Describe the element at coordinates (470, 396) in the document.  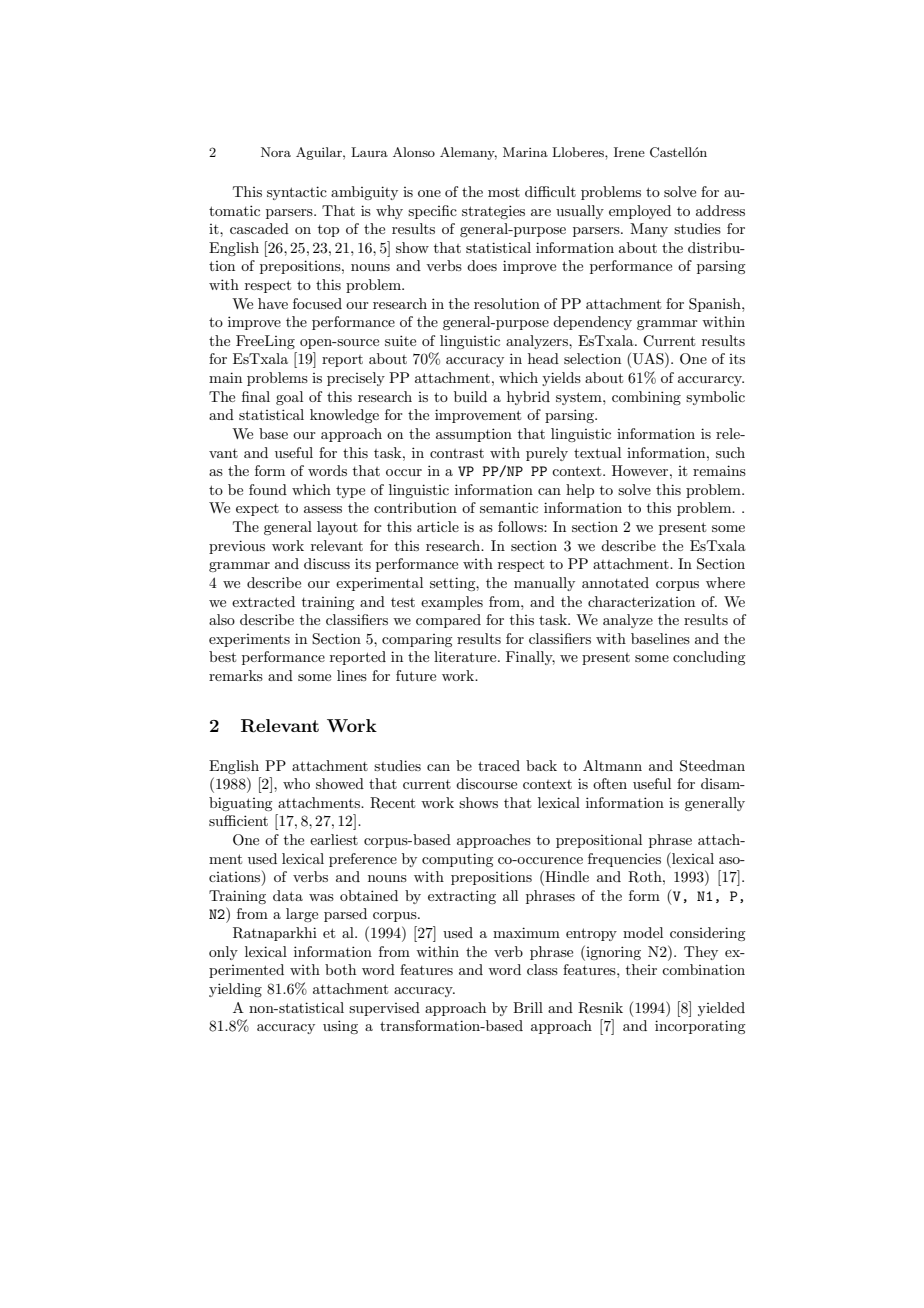
I see `build` at that location.
